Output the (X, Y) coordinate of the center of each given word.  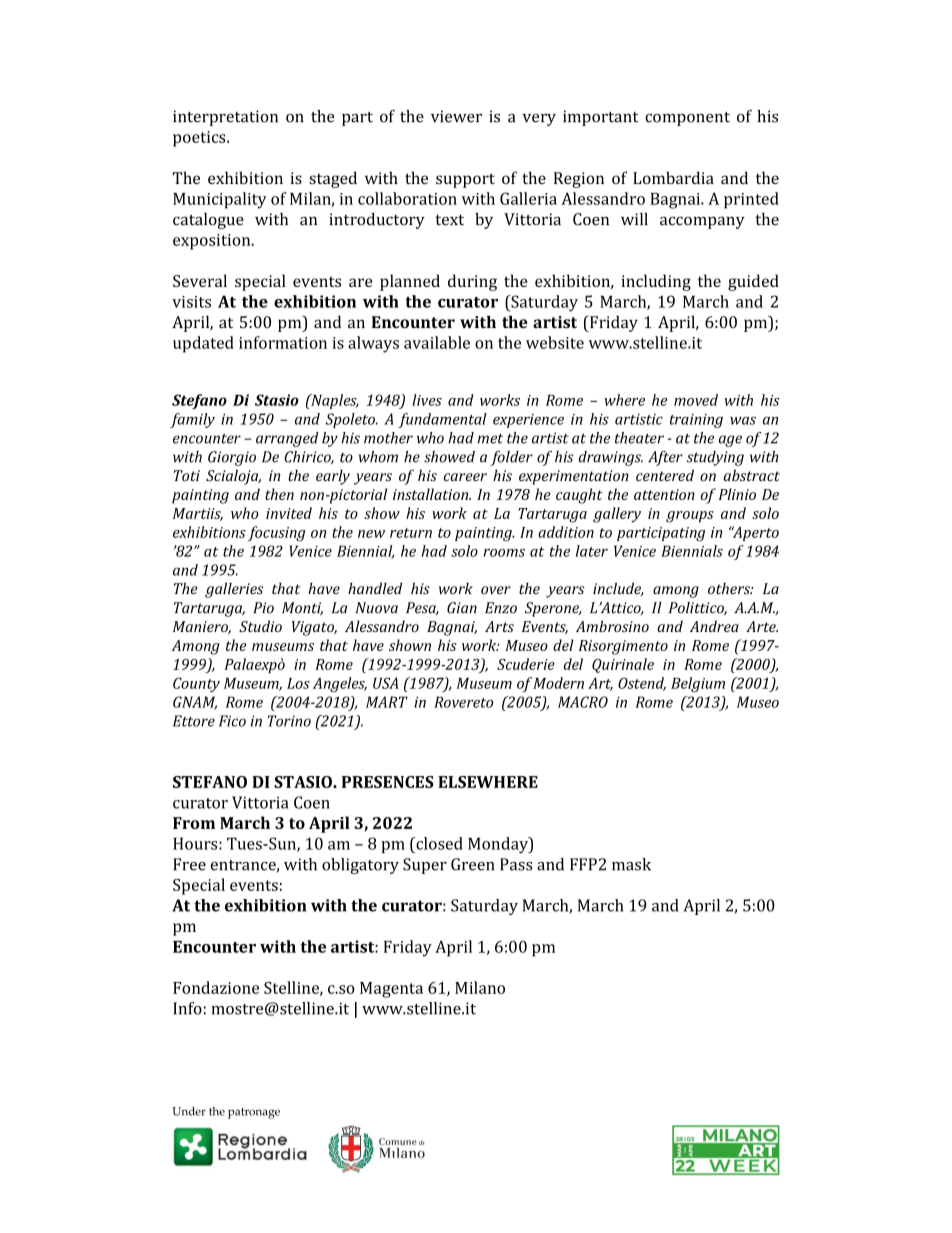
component (687, 119)
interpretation (225, 118)
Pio (263, 608)
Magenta (391, 990)
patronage (254, 1113)
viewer (456, 116)
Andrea (714, 626)
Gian (462, 608)
